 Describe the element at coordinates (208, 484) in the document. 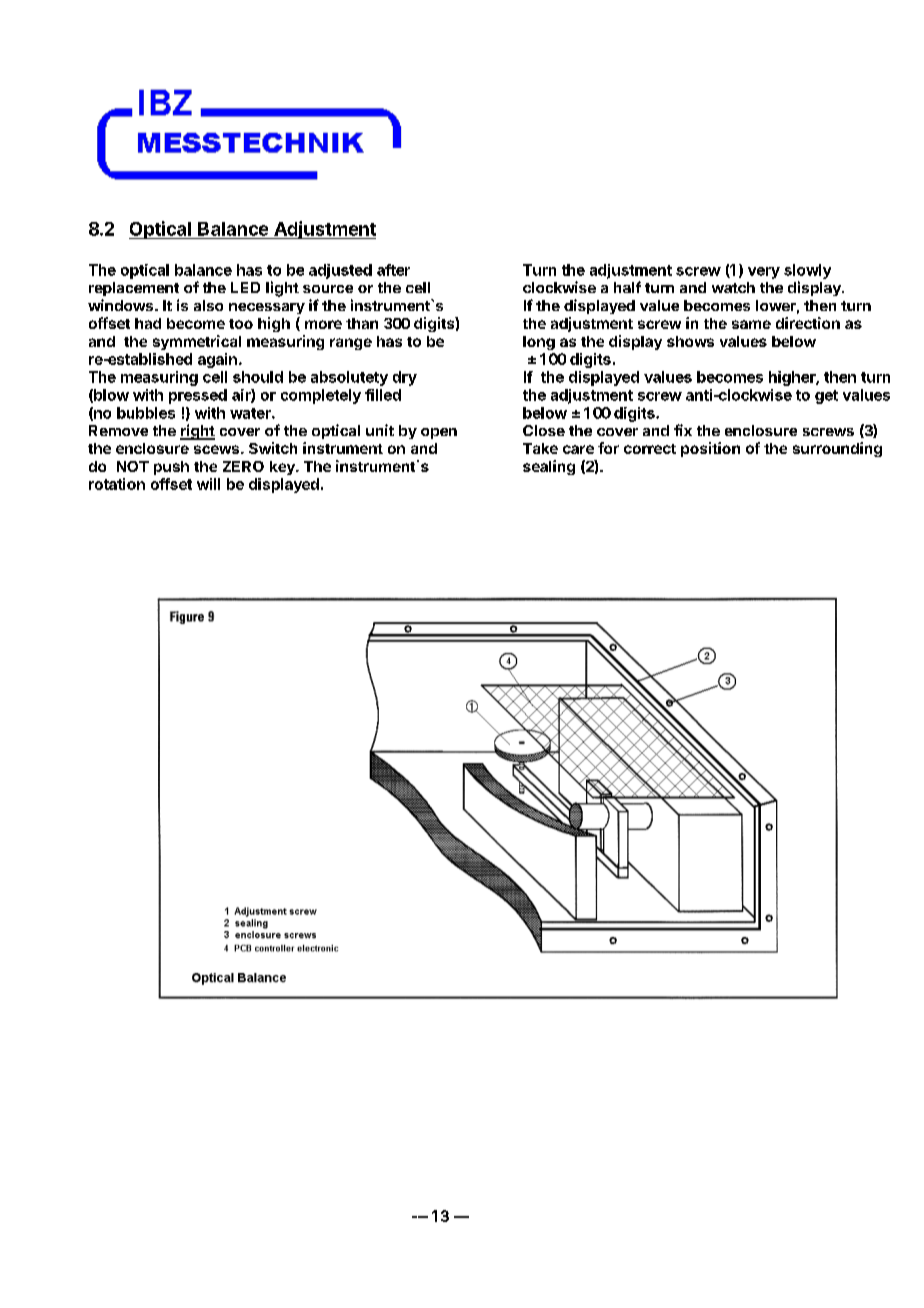

I see `will` at that location.
